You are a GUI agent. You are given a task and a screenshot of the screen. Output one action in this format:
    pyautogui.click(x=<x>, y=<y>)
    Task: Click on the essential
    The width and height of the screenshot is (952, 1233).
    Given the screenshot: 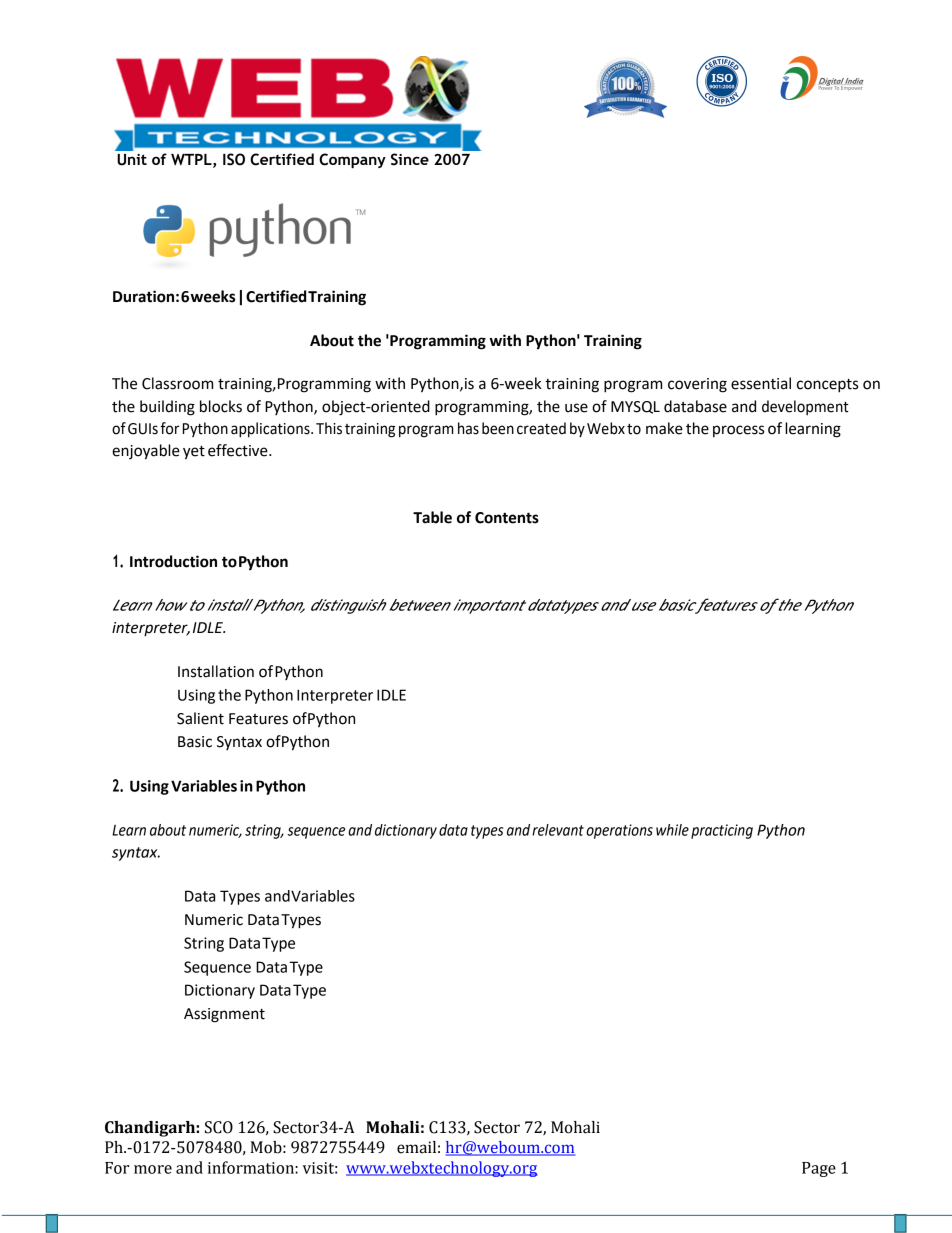 What is the action you would take?
    pyautogui.click(x=761, y=383)
